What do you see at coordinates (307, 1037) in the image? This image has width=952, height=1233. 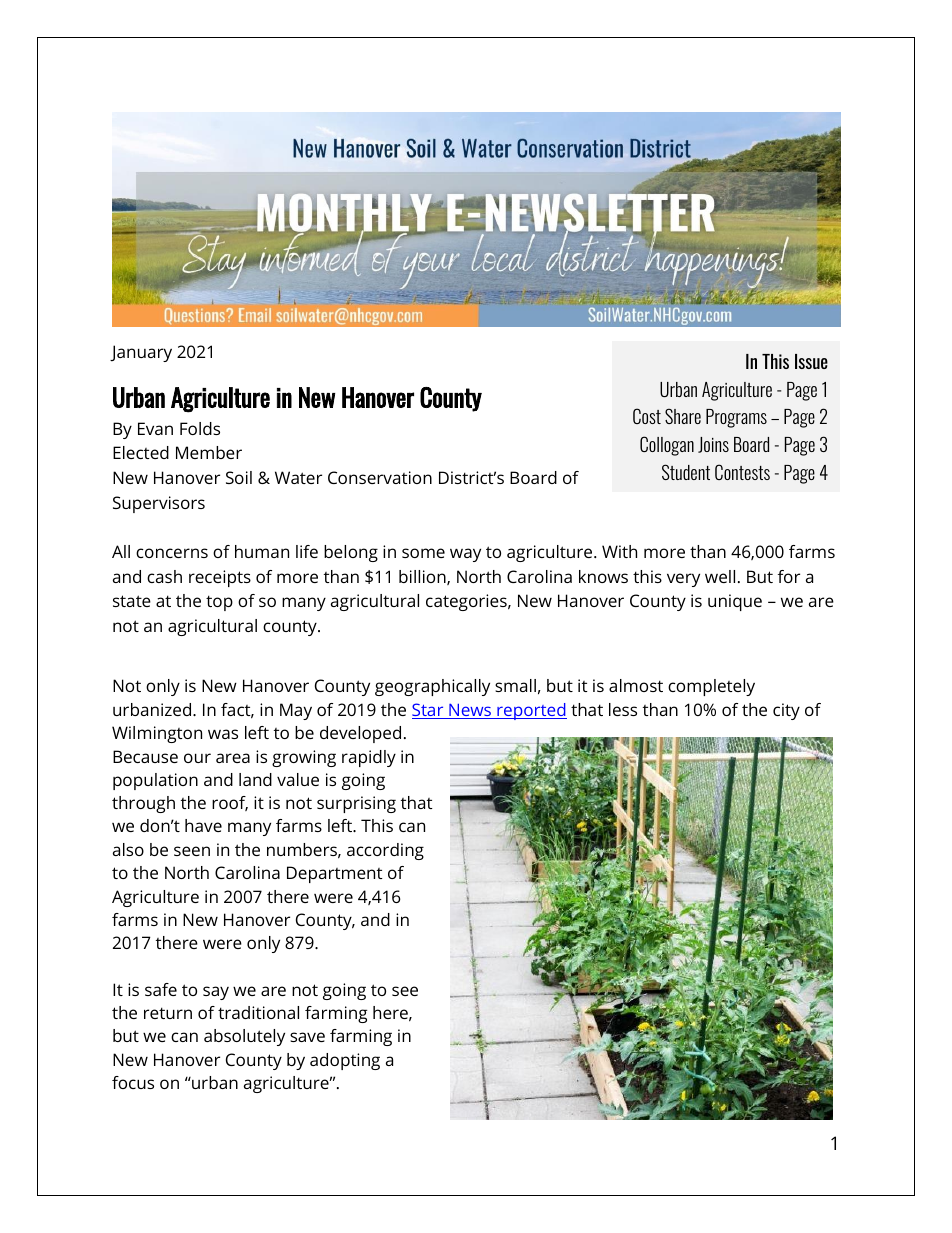 I see `save` at bounding box center [307, 1037].
